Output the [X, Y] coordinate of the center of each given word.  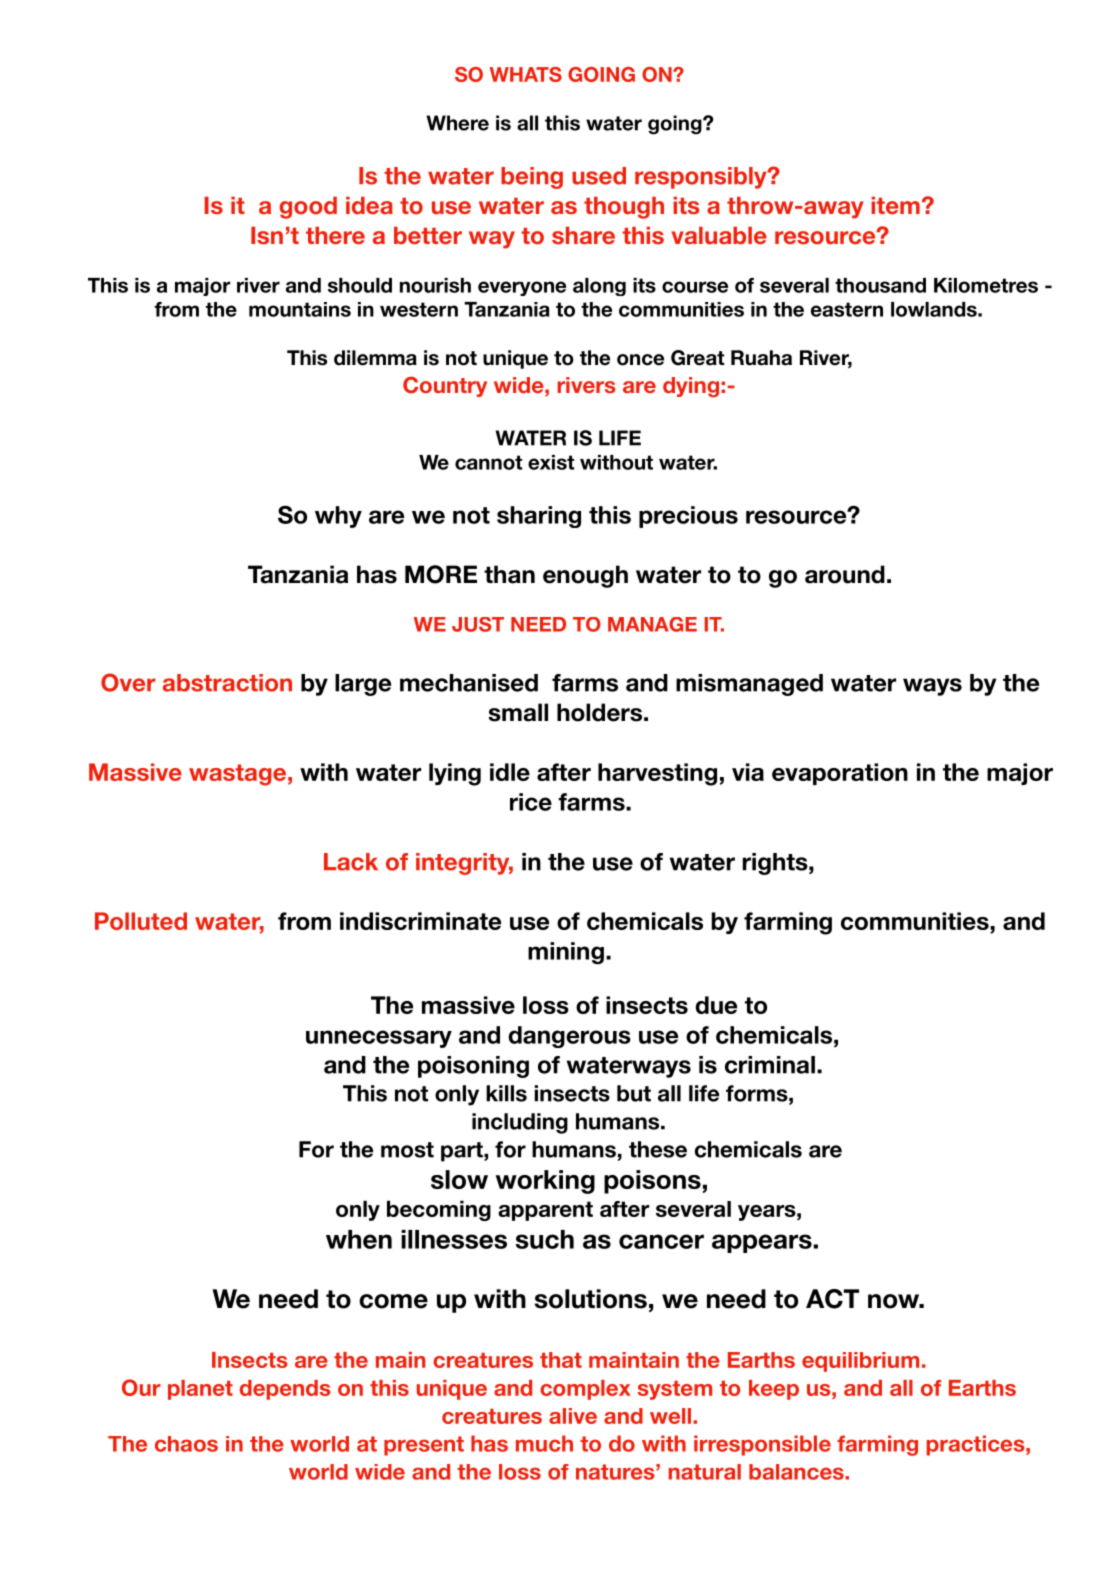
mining [566, 953]
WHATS [526, 74]
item [895, 205]
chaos [186, 1444]
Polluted [141, 921]
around [845, 574]
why [338, 517]
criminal [770, 1065]
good [308, 208]
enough [585, 576]
